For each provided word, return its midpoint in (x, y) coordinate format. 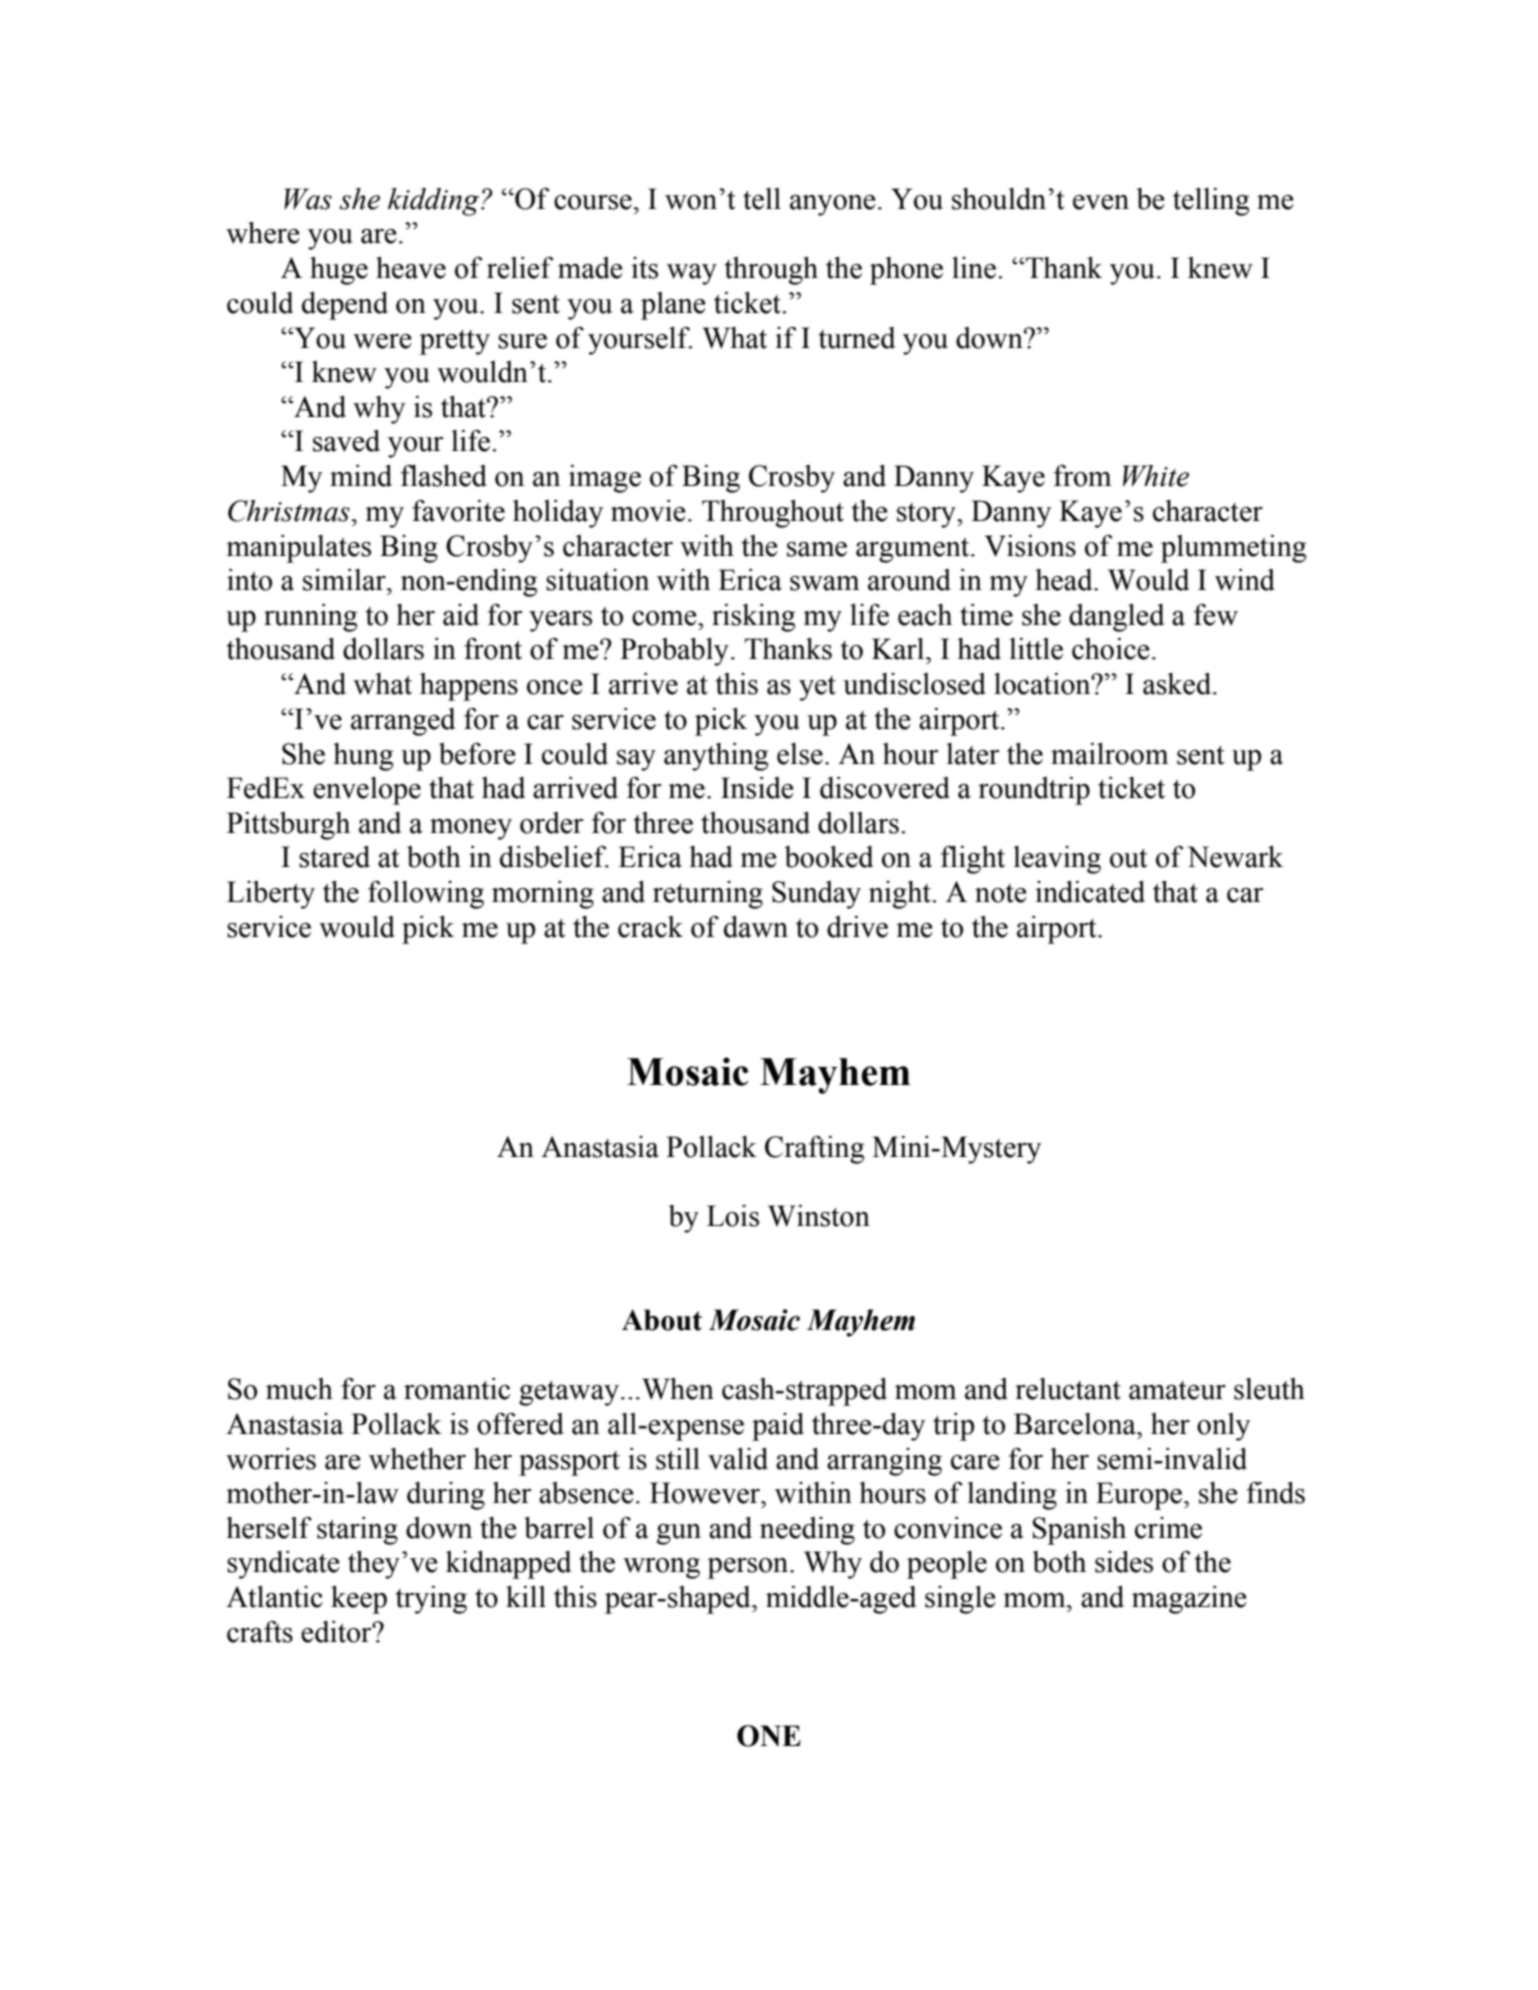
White (1156, 476)
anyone (833, 205)
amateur (1177, 1390)
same (817, 549)
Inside (757, 788)
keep (359, 1600)
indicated (1090, 892)
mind (361, 476)
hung (363, 757)
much (299, 1389)
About (662, 1320)
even (1101, 202)
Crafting (814, 1150)
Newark (1235, 857)
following (426, 895)
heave (411, 268)
